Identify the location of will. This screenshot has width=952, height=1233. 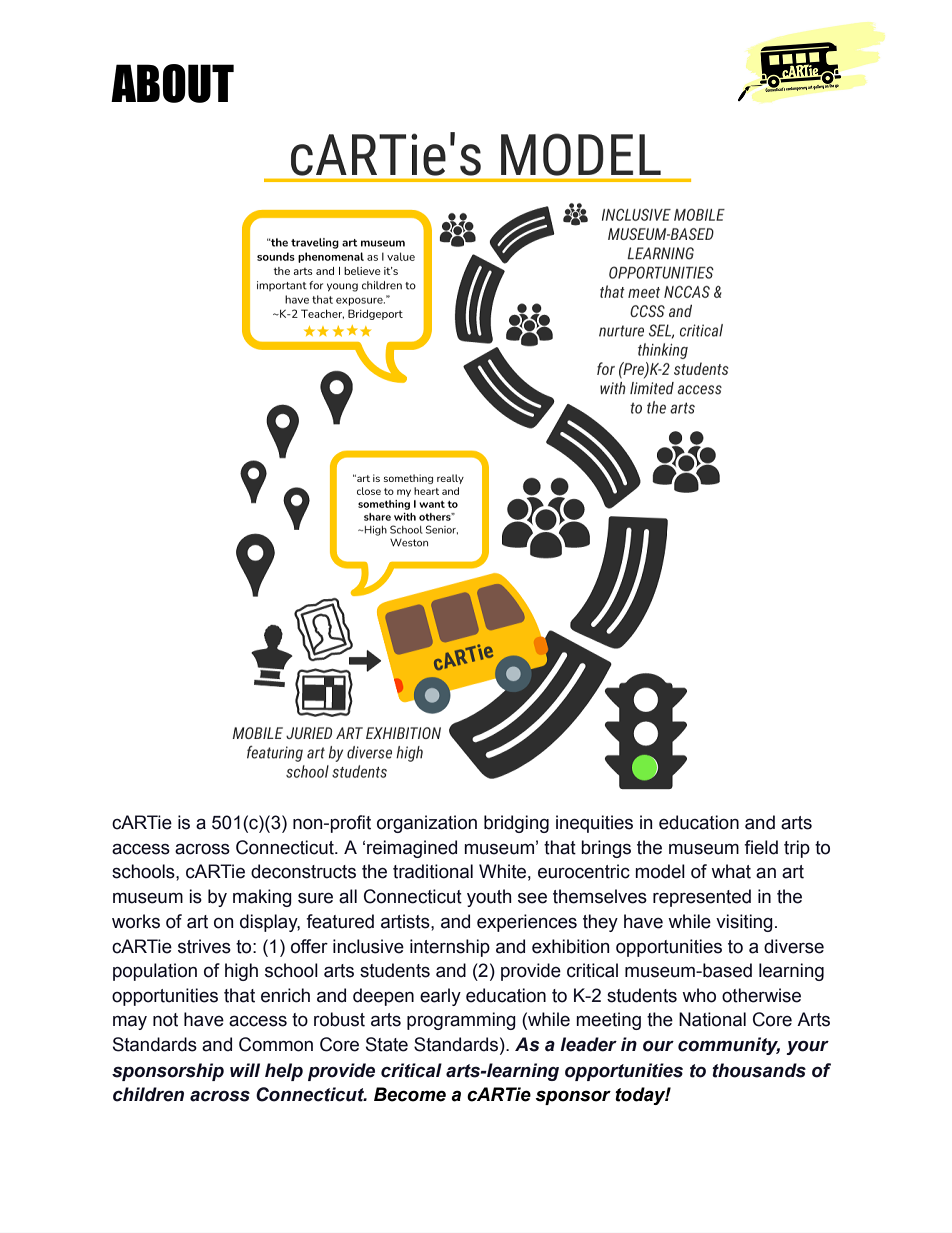
(245, 1070).
